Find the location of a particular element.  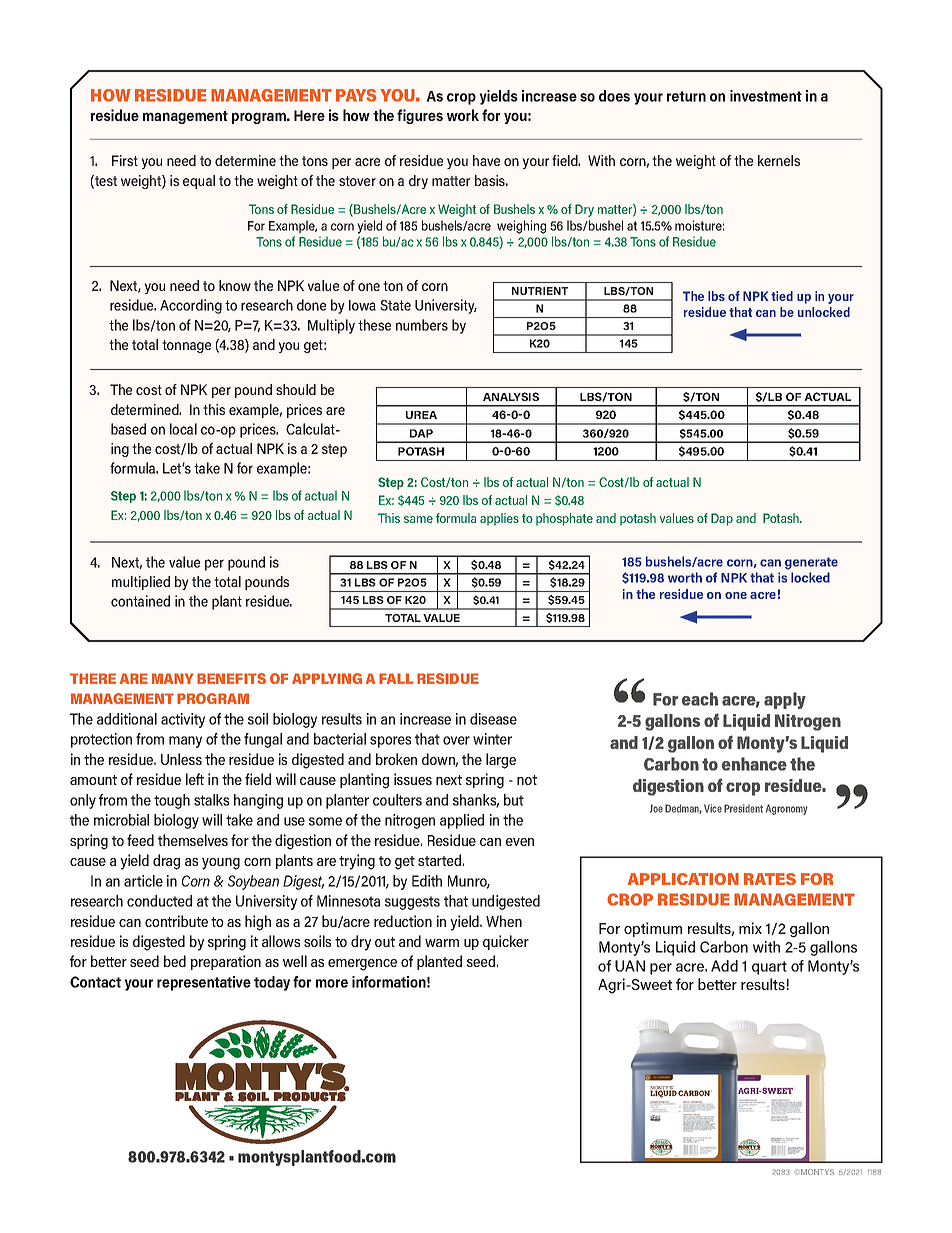

work is located at coordinates (463, 115).
